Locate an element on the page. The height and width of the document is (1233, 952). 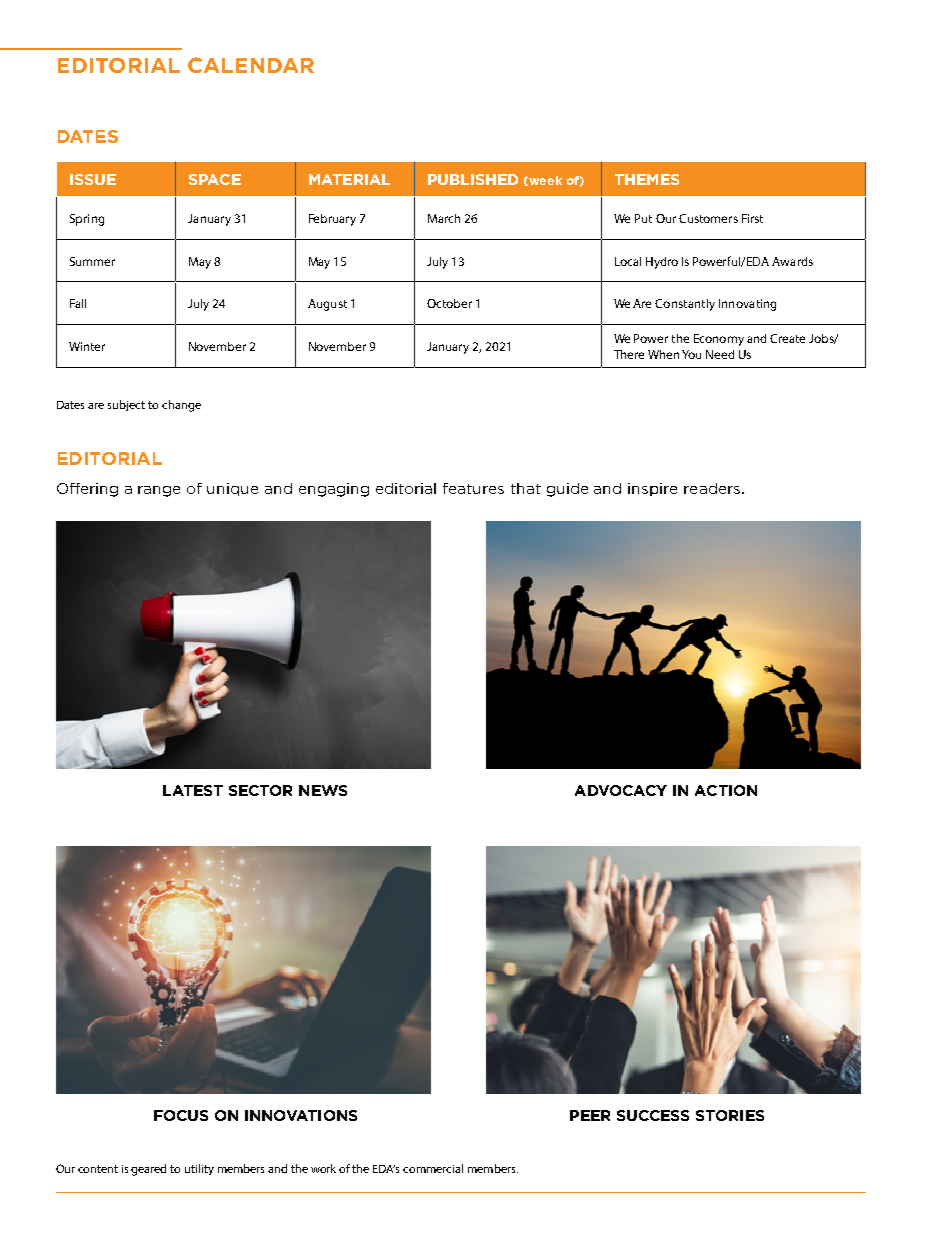
readers is located at coordinates (713, 488).
